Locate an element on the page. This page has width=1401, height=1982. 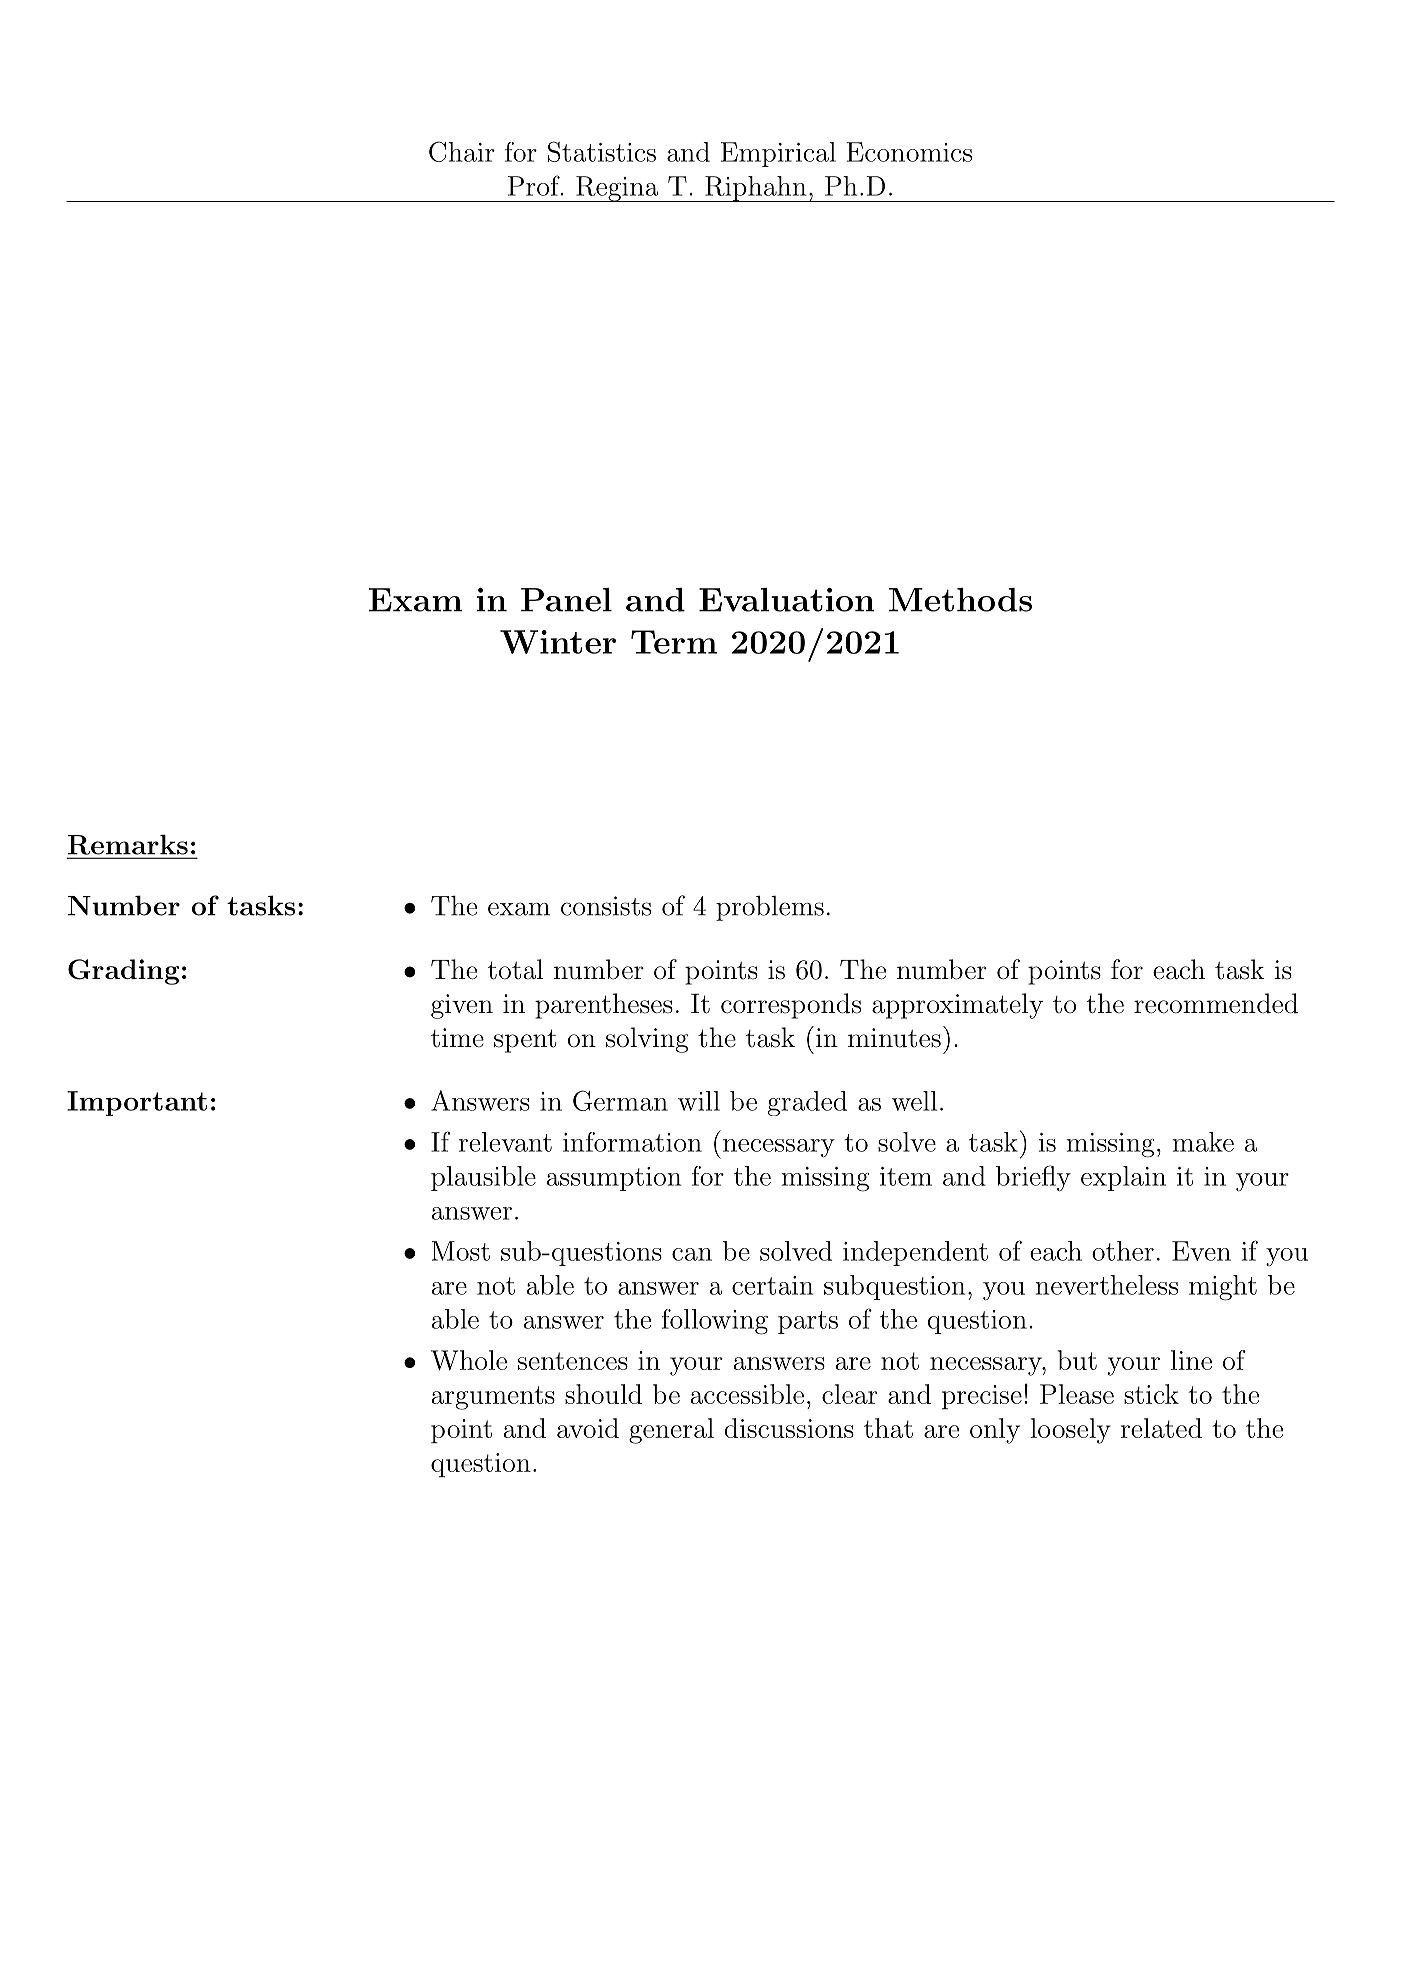
Chair is located at coordinates (462, 151).
